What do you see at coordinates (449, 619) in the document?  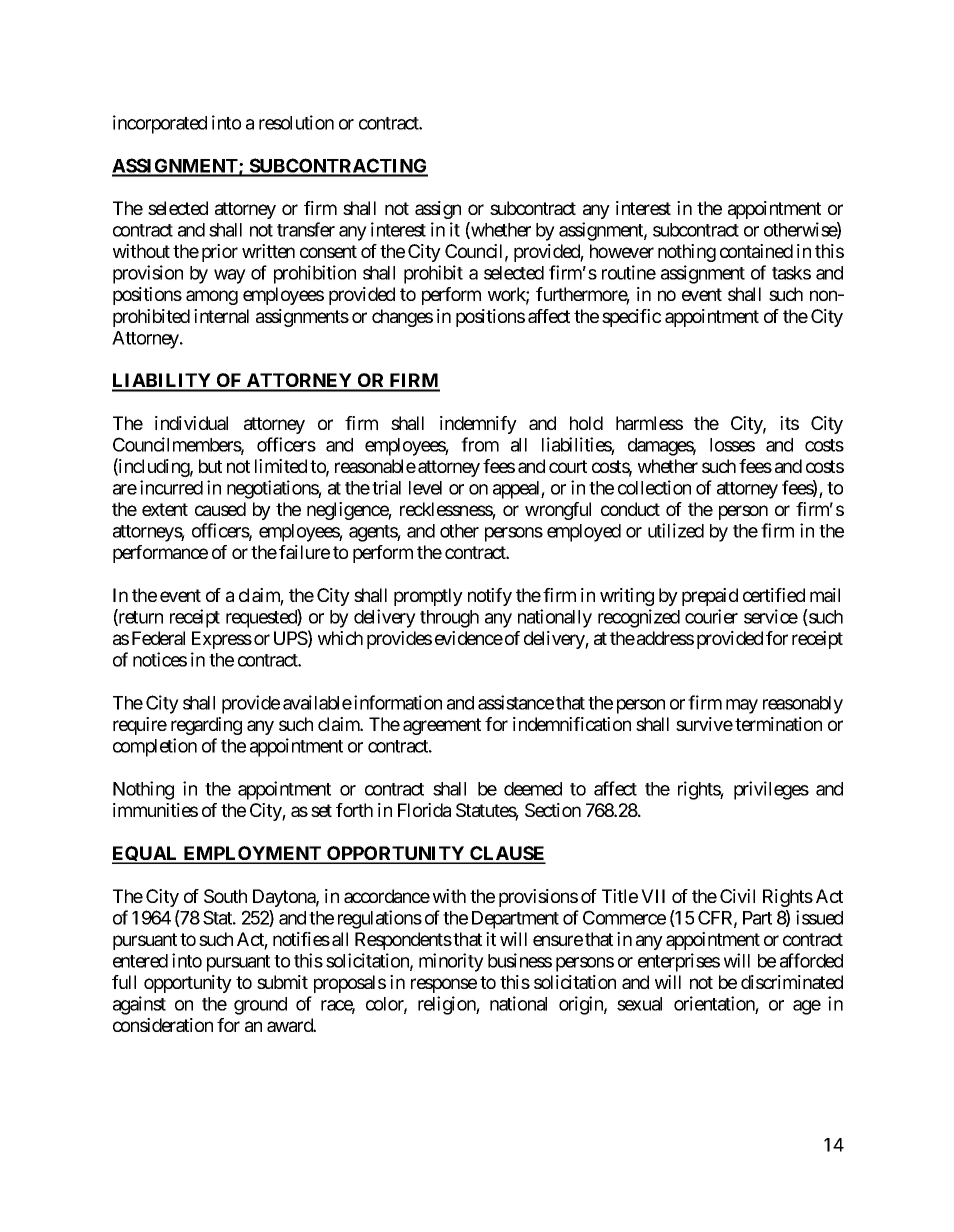 I see `through` at bounding box center [449, 619].
